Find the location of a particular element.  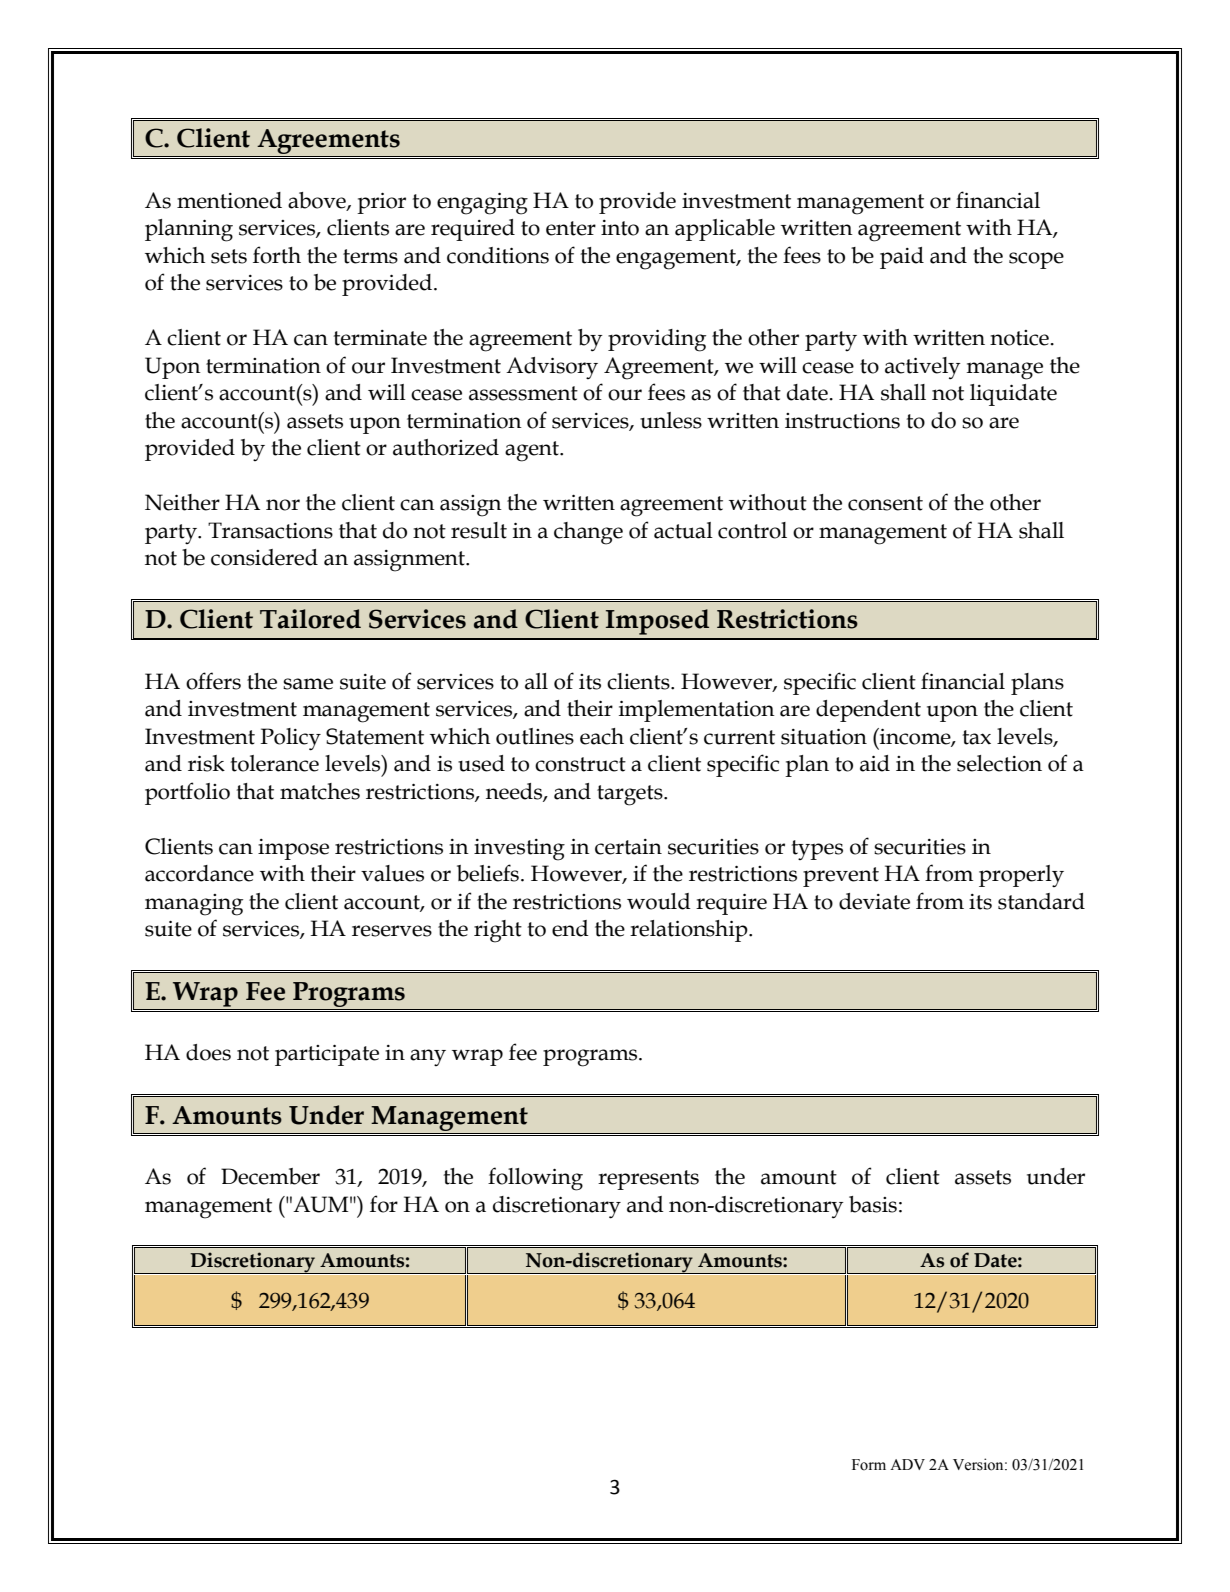

dependent is located at coordinates (868, 711).
